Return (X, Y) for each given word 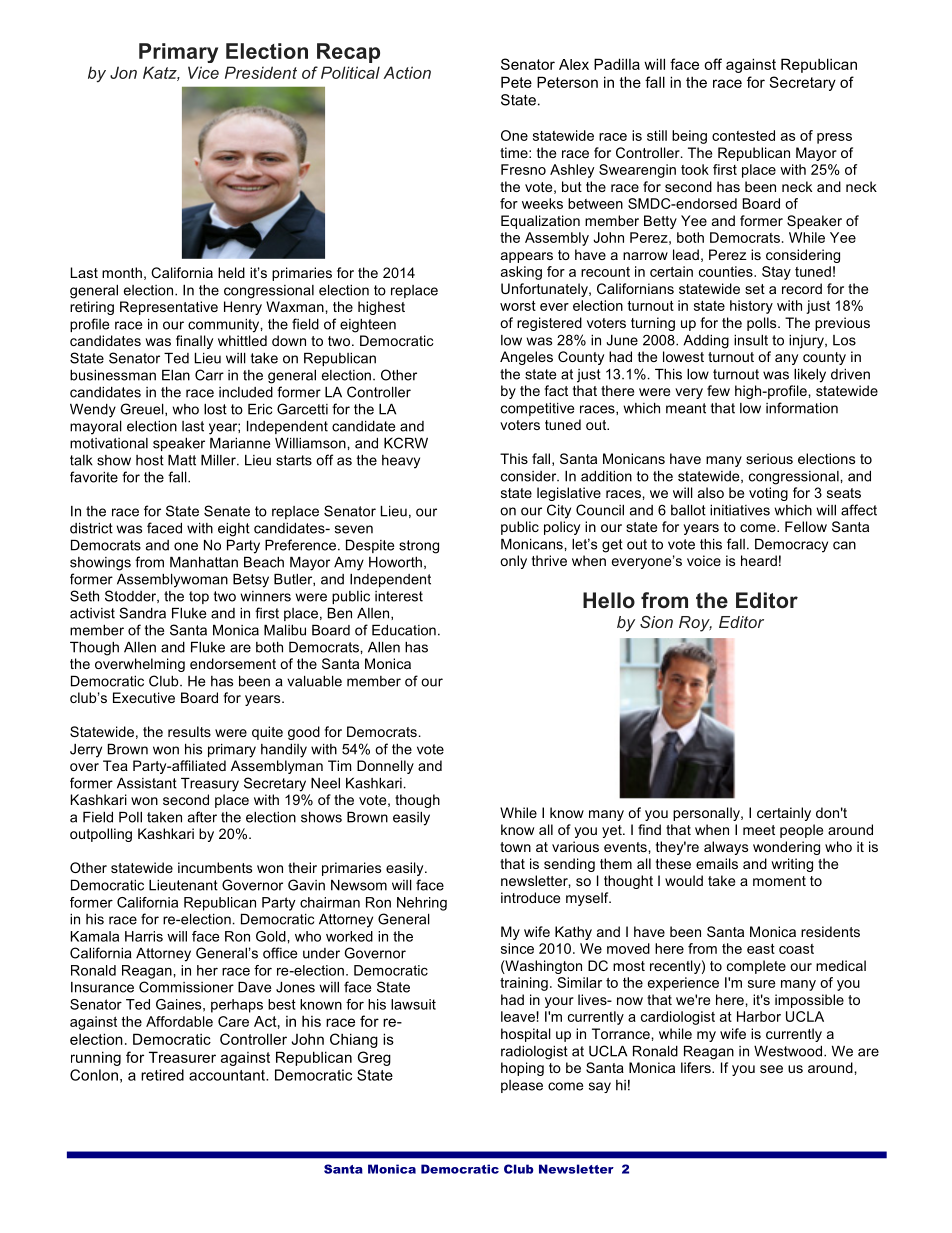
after (202, 817)
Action (407, 72)
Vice (203, 72)
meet (759, 830)
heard (759, 560)
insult (751, 340)
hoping (522, 1069)
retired (162, 1075)
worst (518, 306)
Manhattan (204, 562)
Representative (169, 308)
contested (743, 135)
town (515, 847)
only (513, 562)
